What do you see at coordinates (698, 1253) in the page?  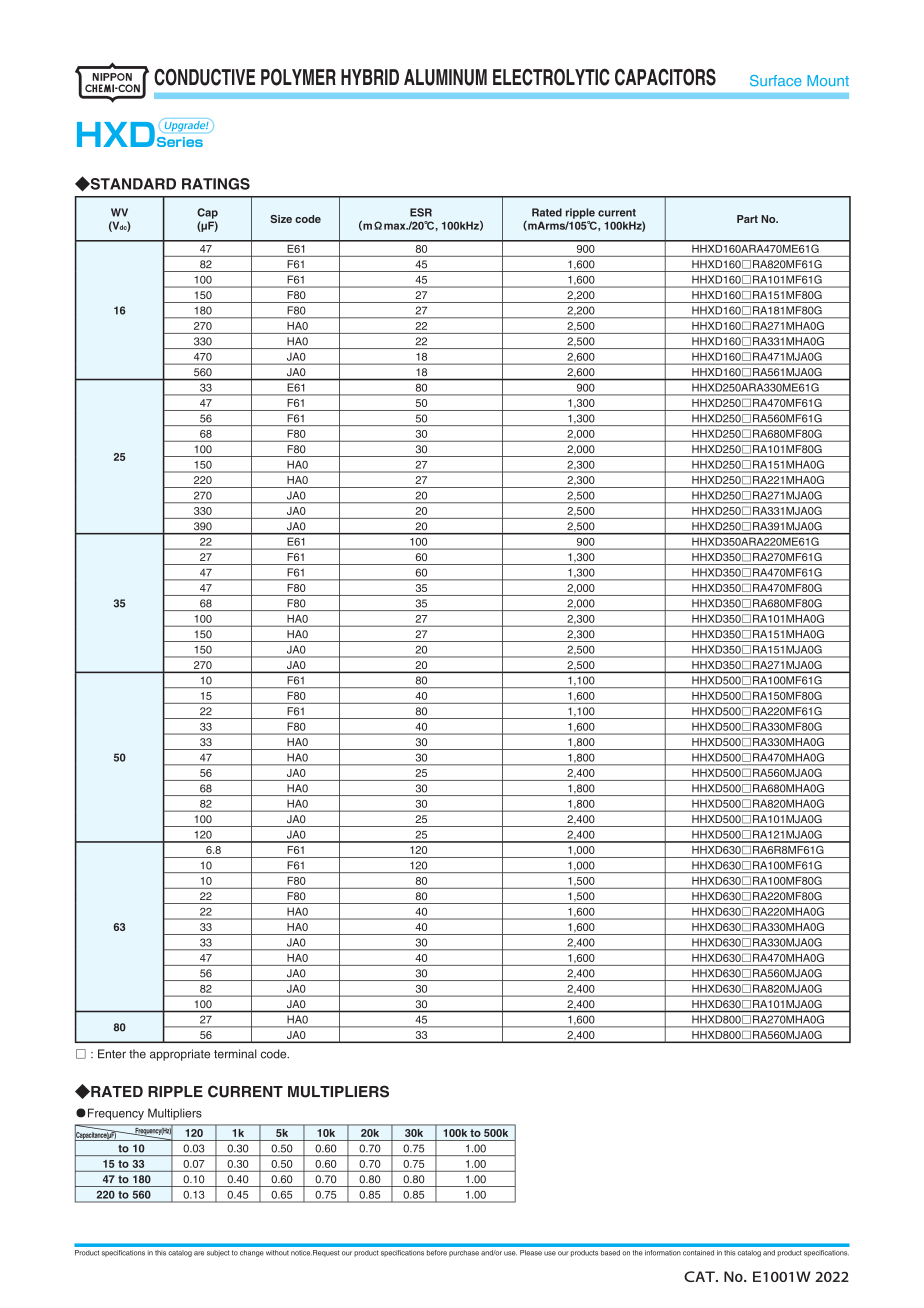 I see `contained` at bounding box center [698, 1253].
